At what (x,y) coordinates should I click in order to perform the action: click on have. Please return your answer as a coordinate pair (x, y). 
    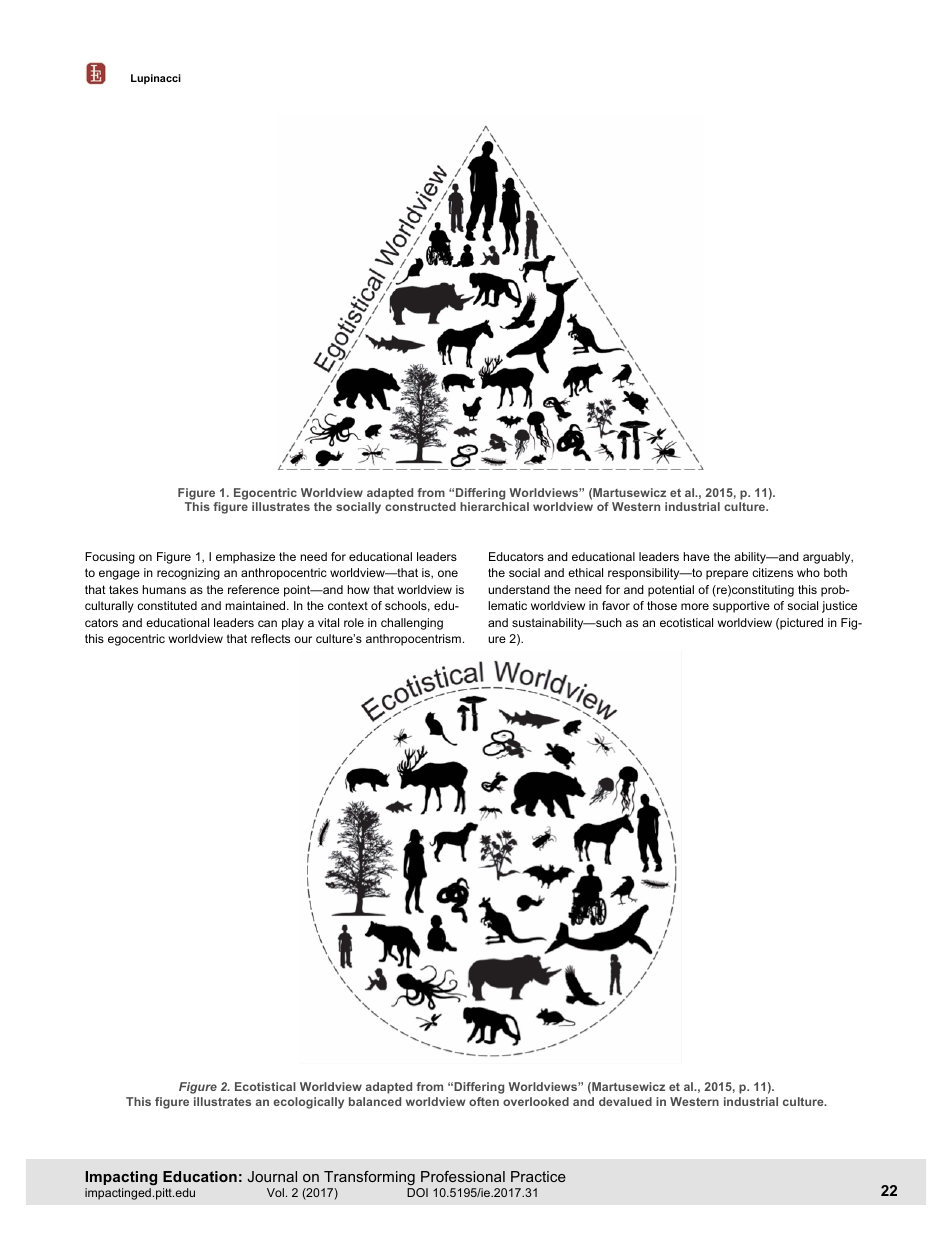
    Looking at the image, I should click on (697, 556).
